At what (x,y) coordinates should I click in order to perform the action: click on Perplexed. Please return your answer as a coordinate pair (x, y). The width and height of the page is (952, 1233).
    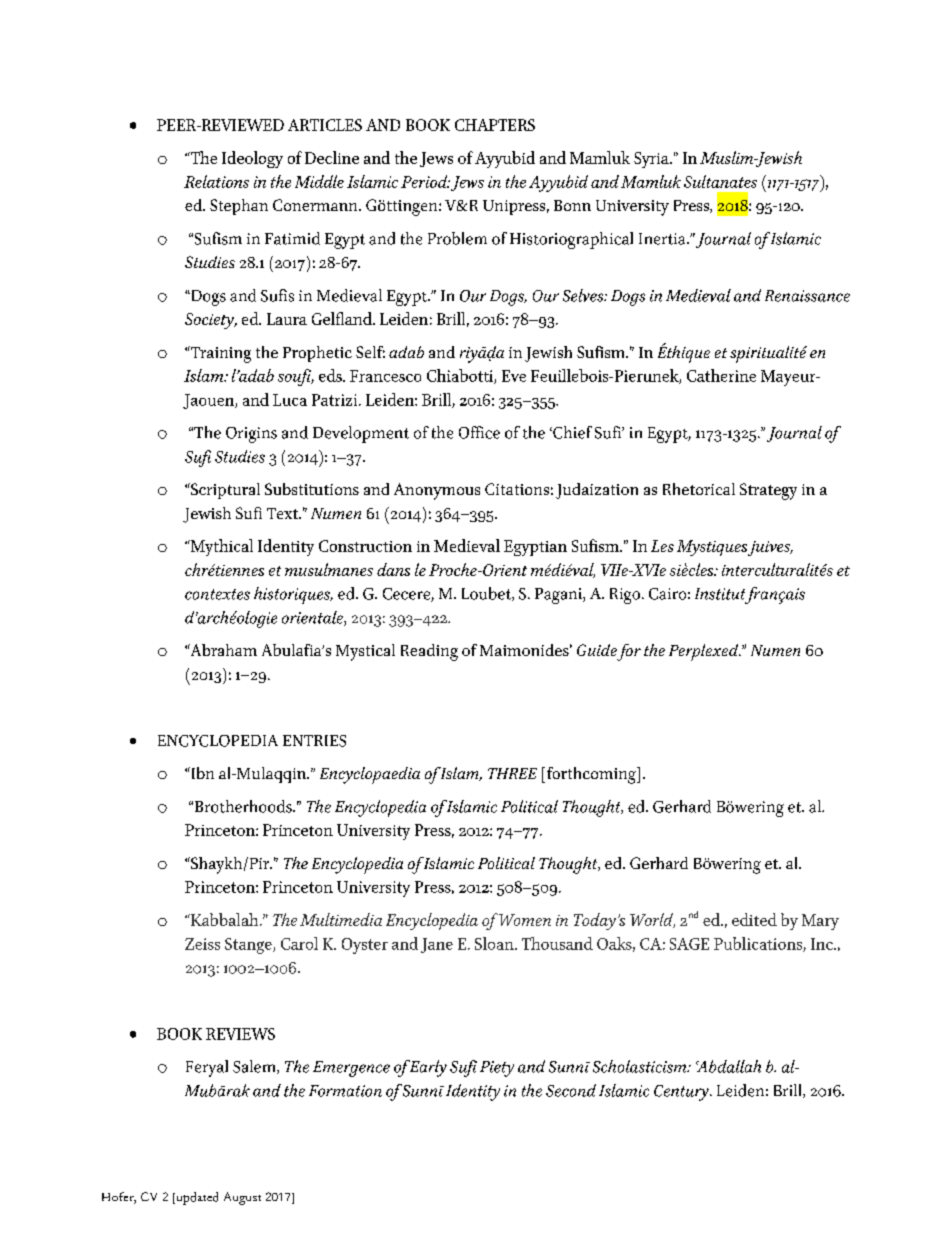
    Looking at the image, I should click on (705, 652).
